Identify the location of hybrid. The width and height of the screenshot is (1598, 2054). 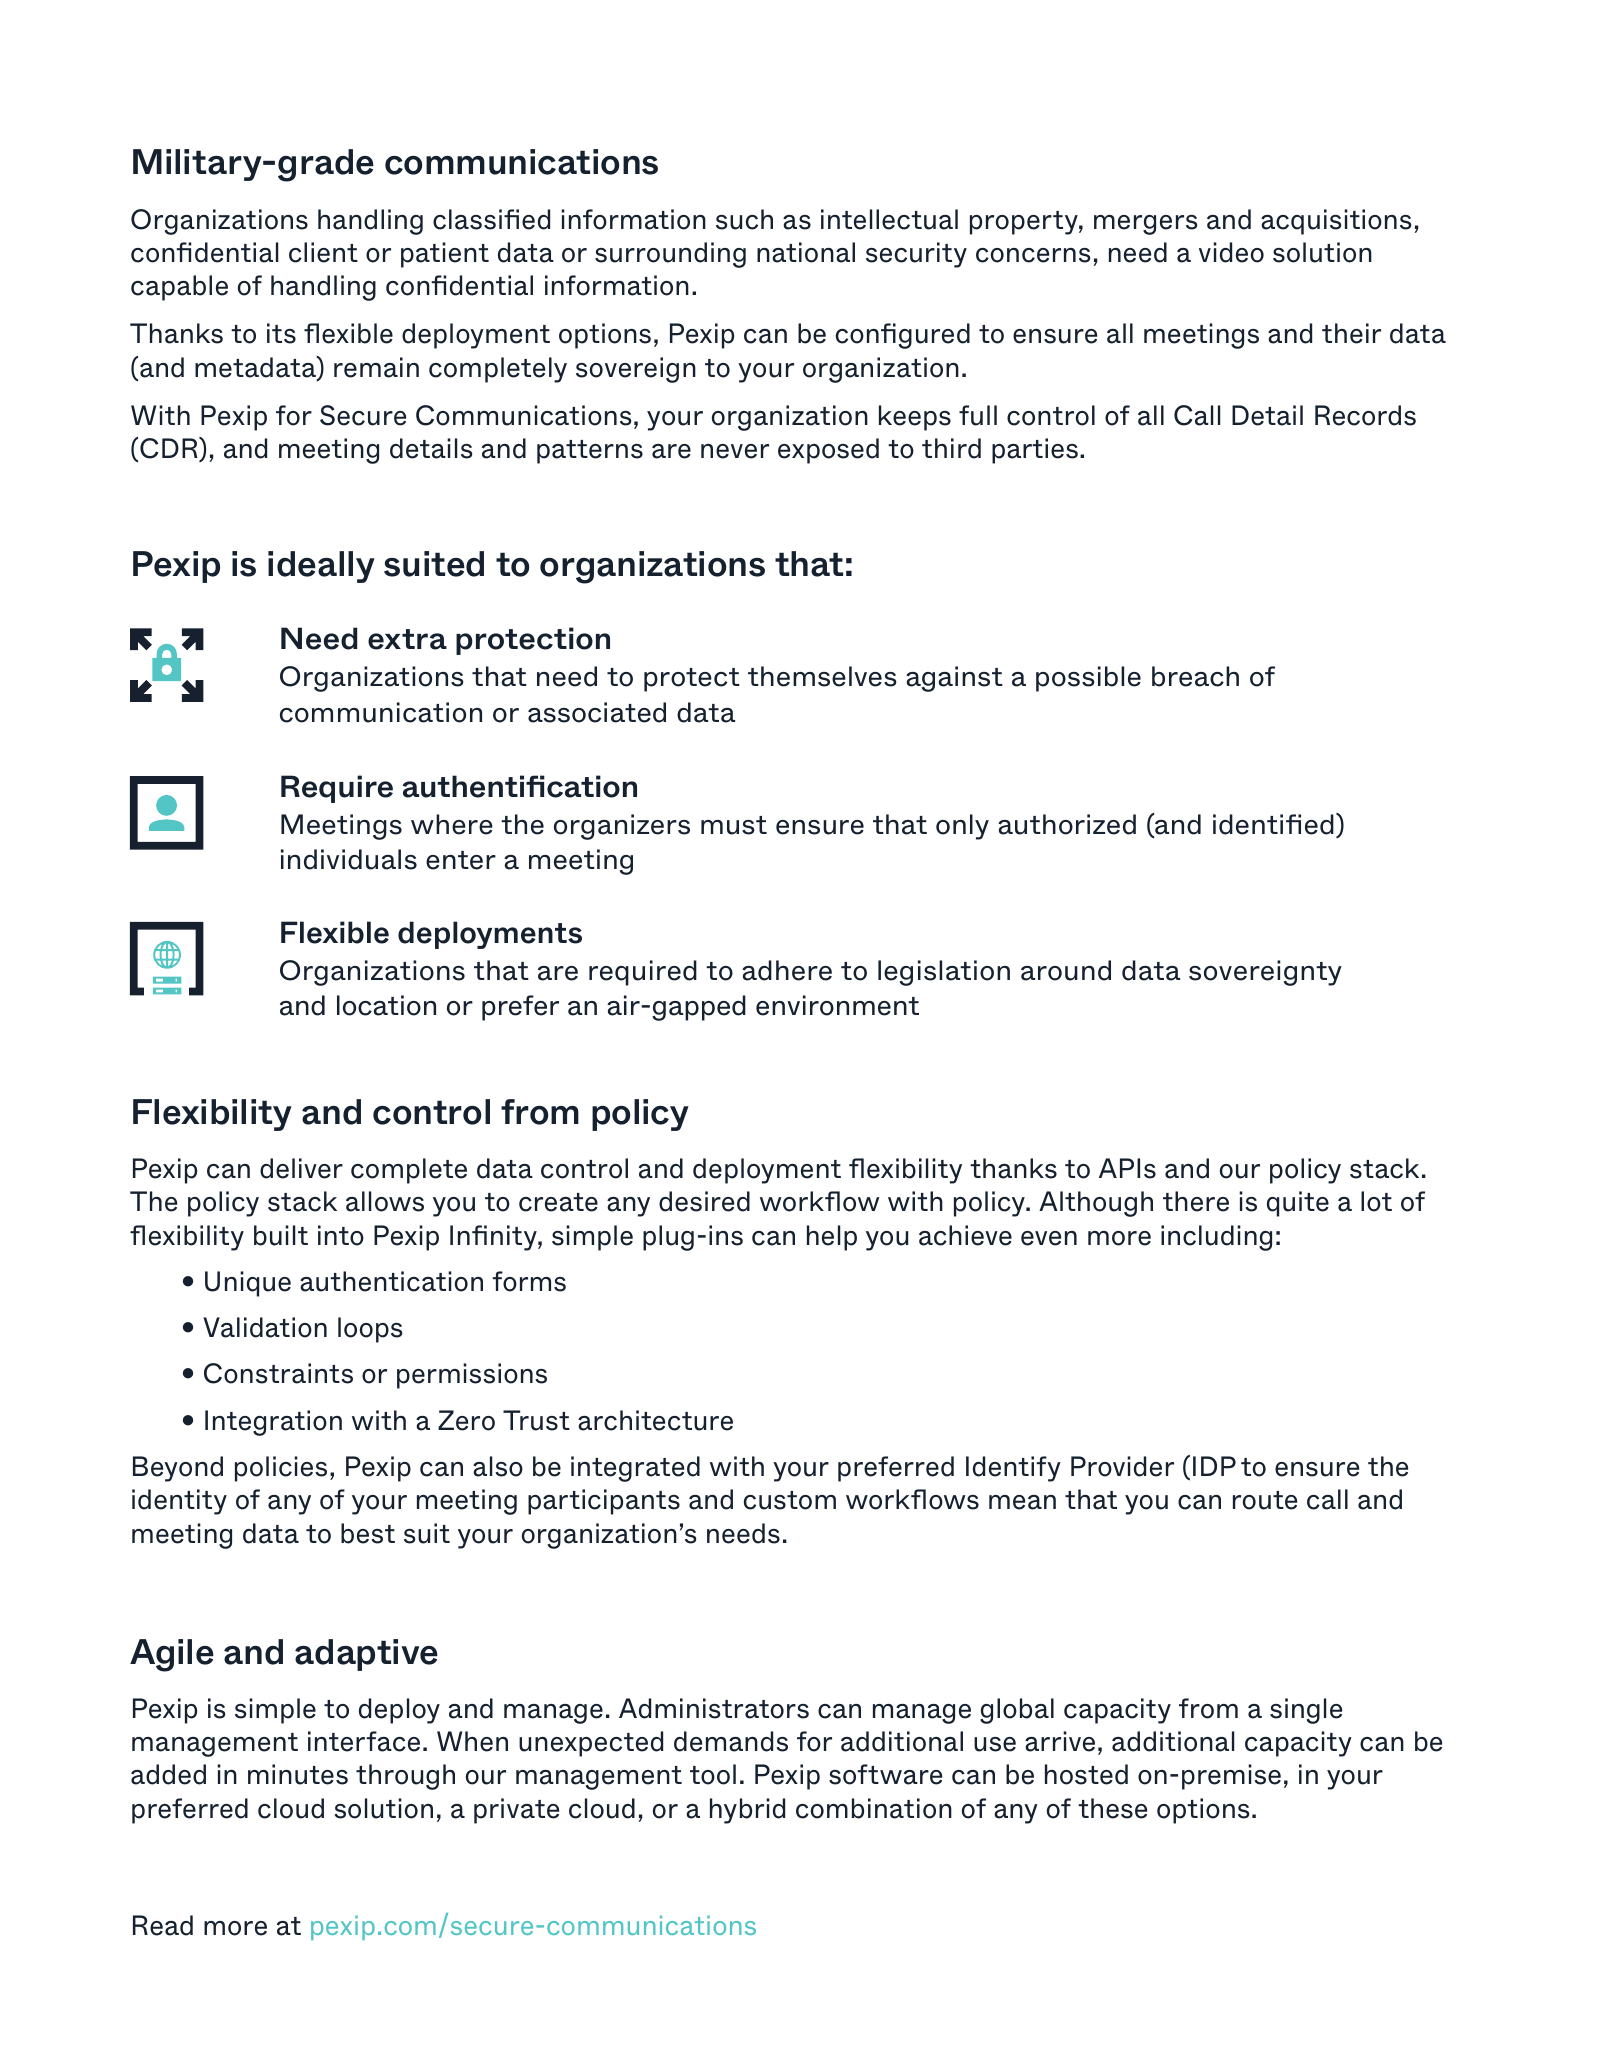
(747, 1811).
